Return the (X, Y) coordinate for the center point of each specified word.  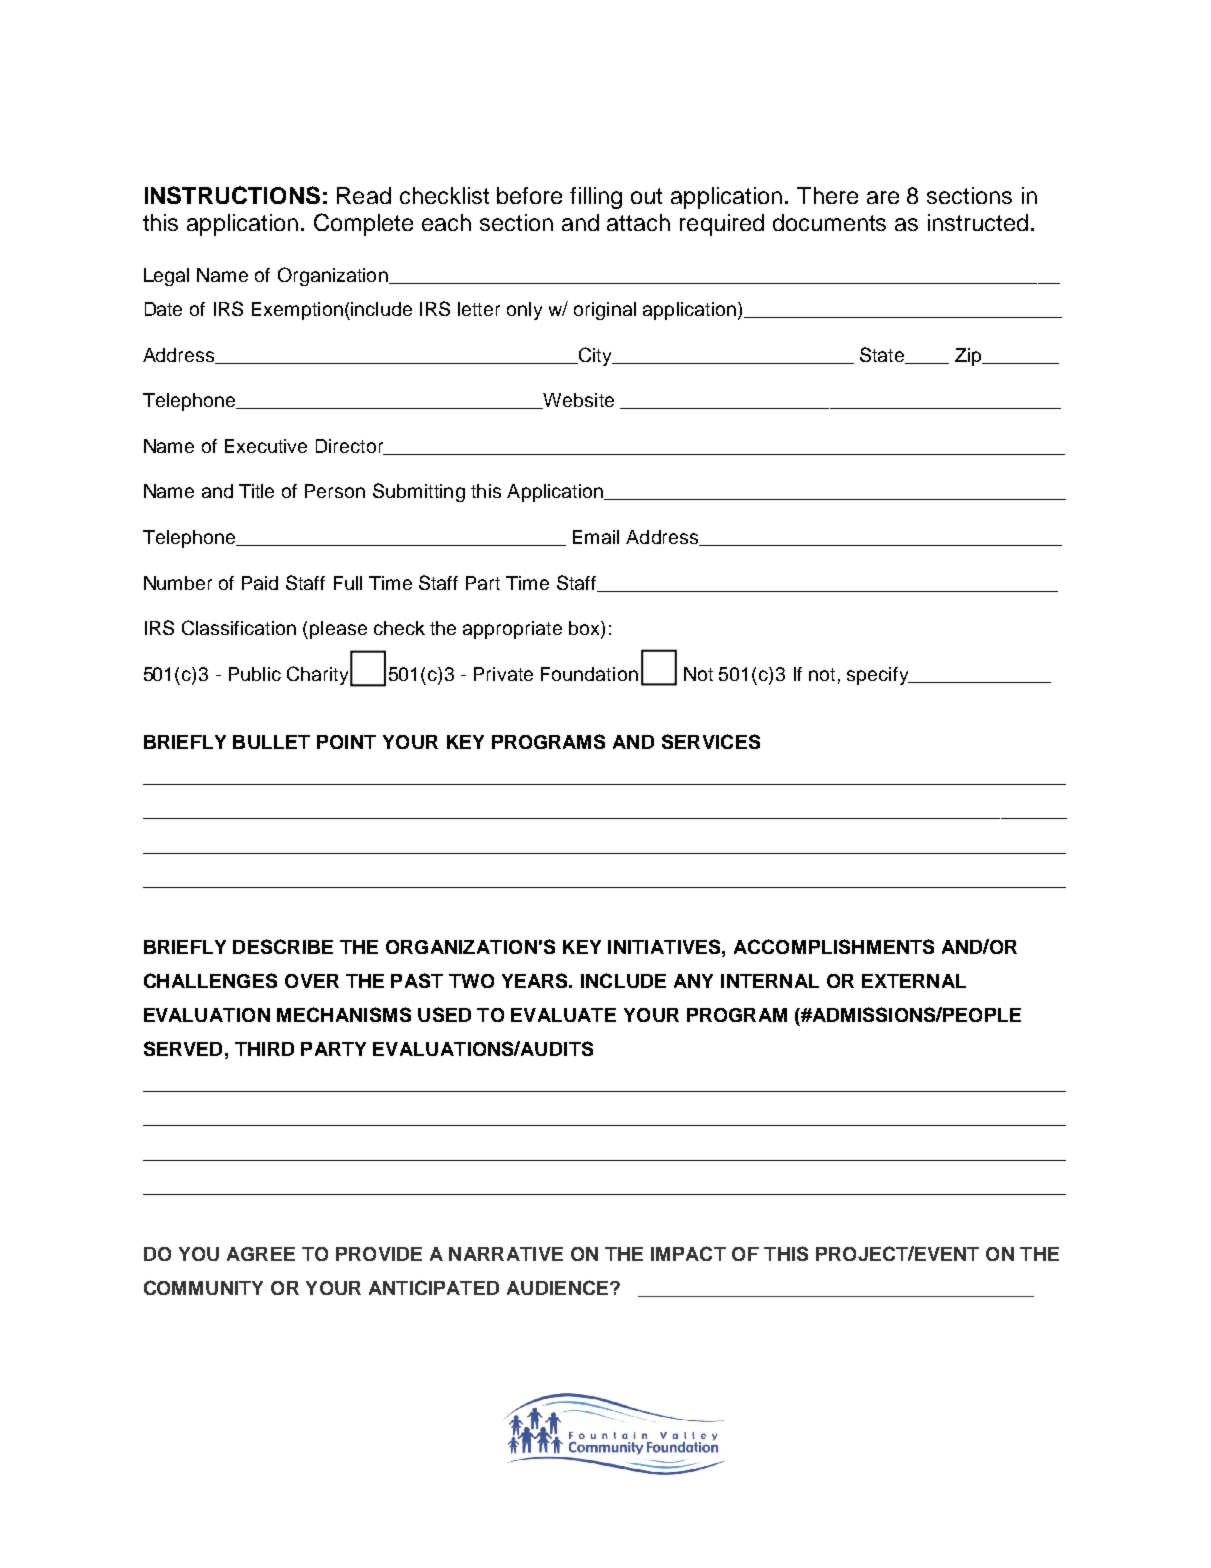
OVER (312, 981)
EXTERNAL (914, 981)
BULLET (271, 742)
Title (256, 491)
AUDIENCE (559, 1287)
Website (577, 401)
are (883, 197)
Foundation (589, 674)
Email (596, 537)
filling (596, 198)
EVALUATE (563, 1015)
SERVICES (711, 741)
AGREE (261, 1254)
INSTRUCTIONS (232, 195)
